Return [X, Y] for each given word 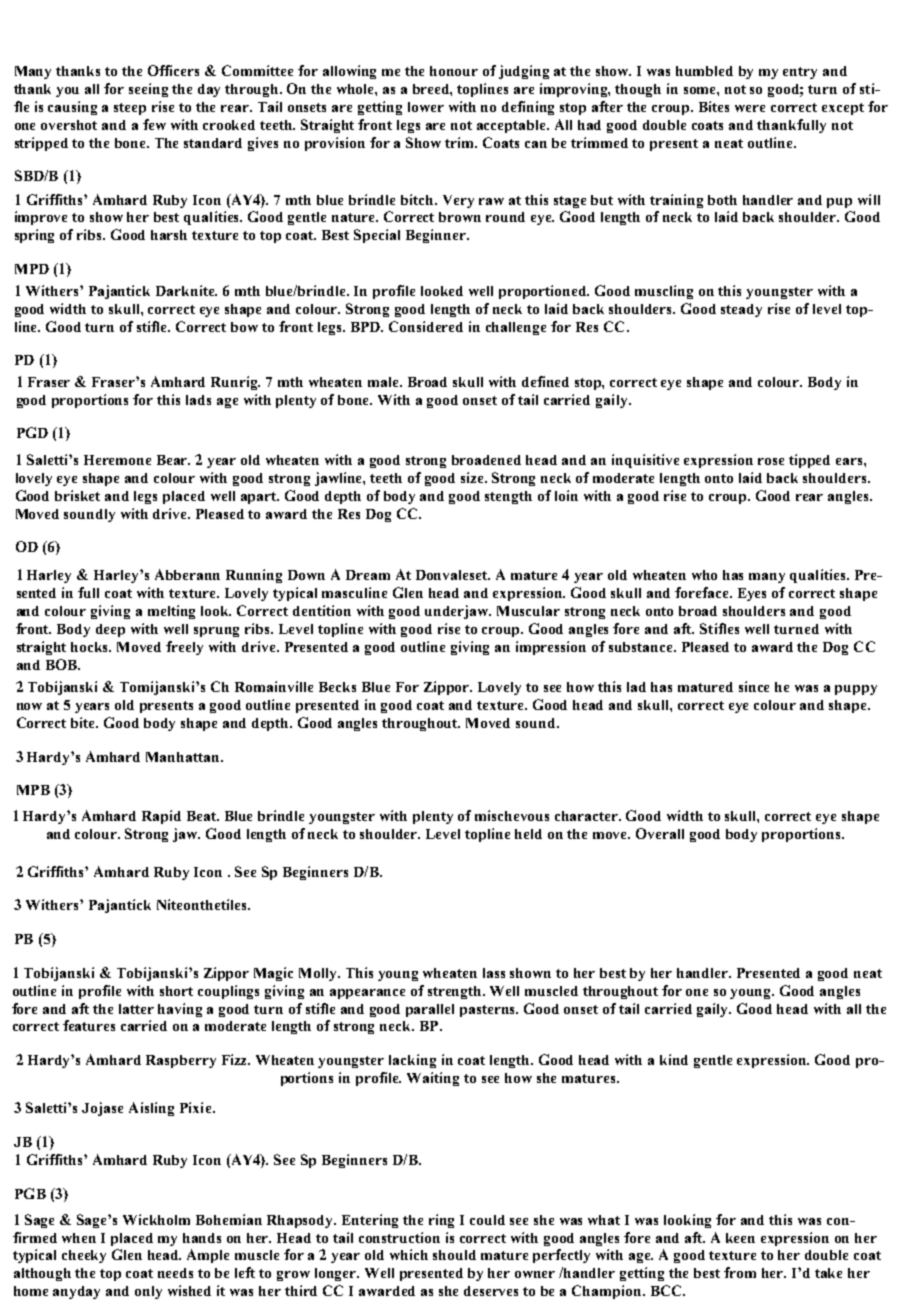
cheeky [84, 1256]
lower [426, 107]
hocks [91, 647]
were [750, 108]
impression [551, 648]
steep [130, 109]
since [754, 686]
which [409, 1254]
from [740, 1272]
